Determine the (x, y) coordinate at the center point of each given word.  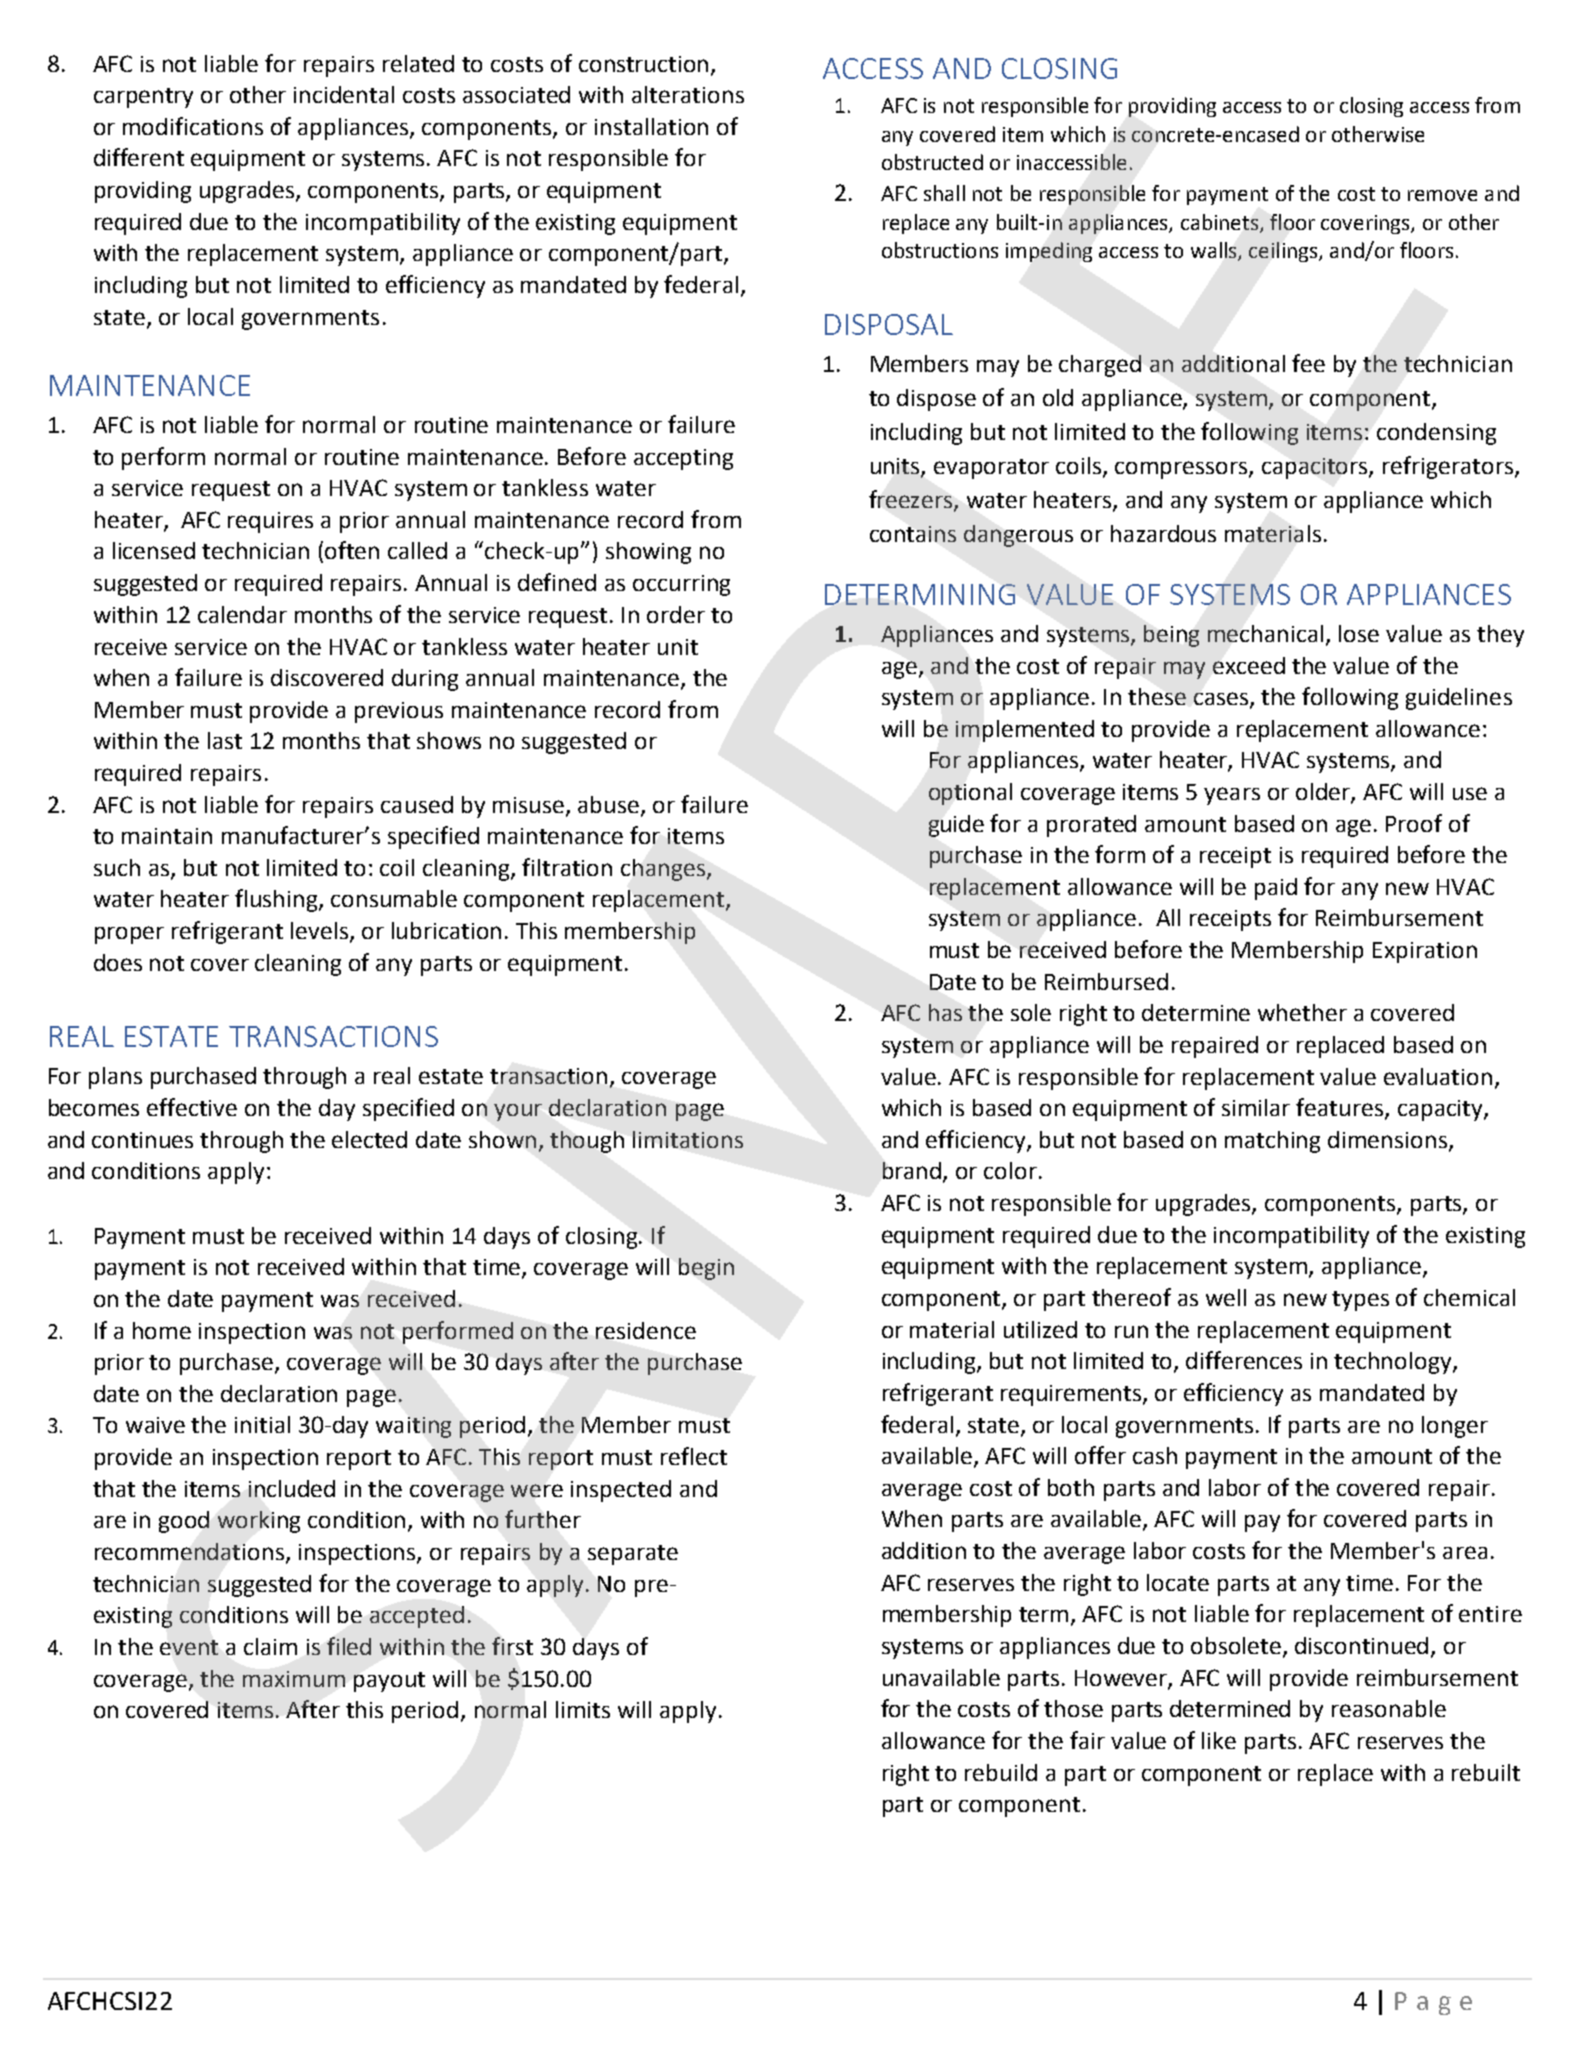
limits (583, 1709)
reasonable (1389, 1708)
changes (663, 870)
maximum (294, 1679)
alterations (688, 94)
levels (321, 932)
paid (1276, 889)
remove (1442, 195)
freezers (912, 500)
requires (270, 522)
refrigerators (1449, 467)
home (162, 1330)
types (1360, 1301)
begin (706, 1269)
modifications (193, 126)
